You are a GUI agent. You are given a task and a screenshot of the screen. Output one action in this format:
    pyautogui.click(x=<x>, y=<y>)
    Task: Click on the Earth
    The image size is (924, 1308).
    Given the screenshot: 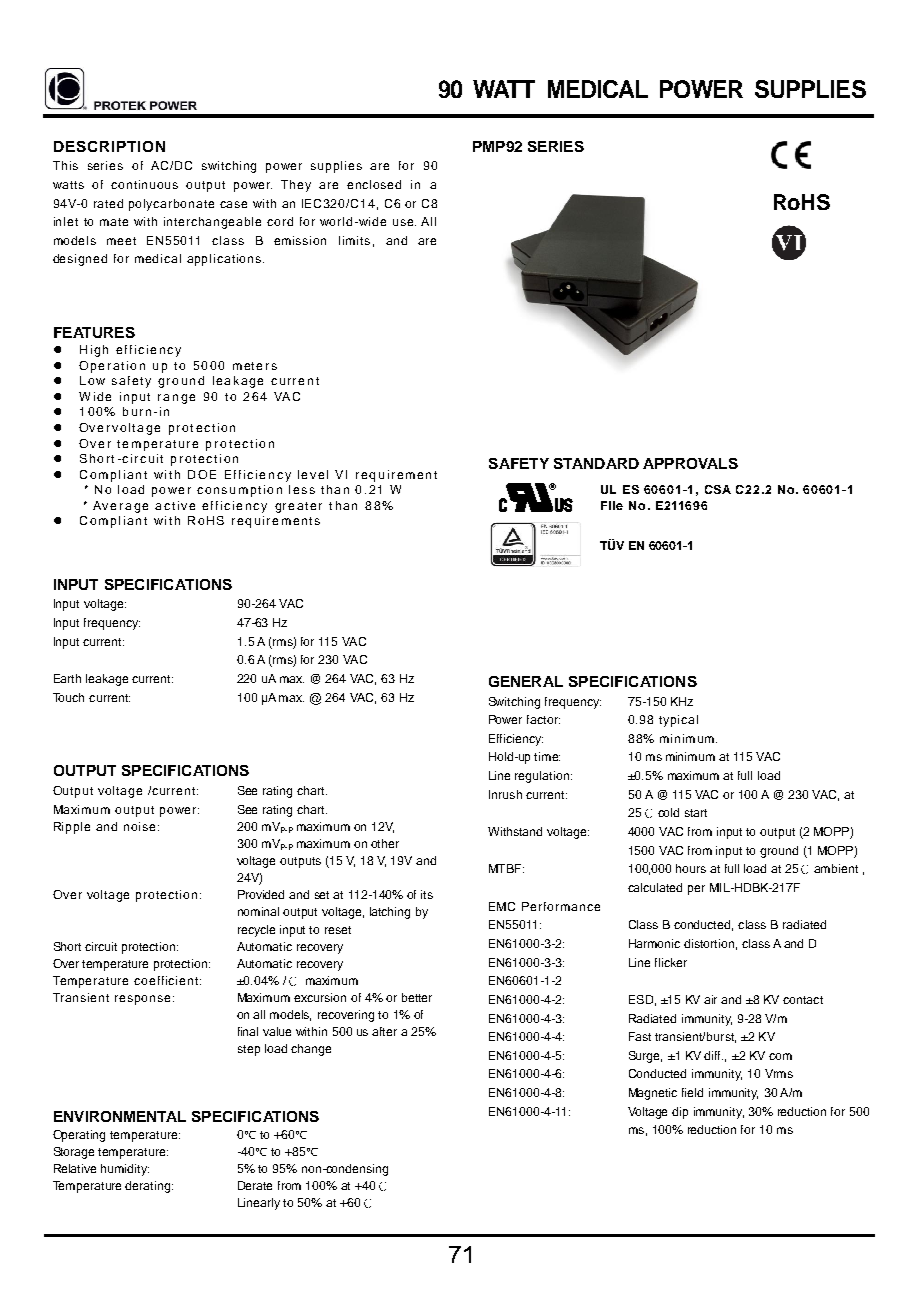 What is the action you would take?
    pyautogui.click(x=67, y=678)
